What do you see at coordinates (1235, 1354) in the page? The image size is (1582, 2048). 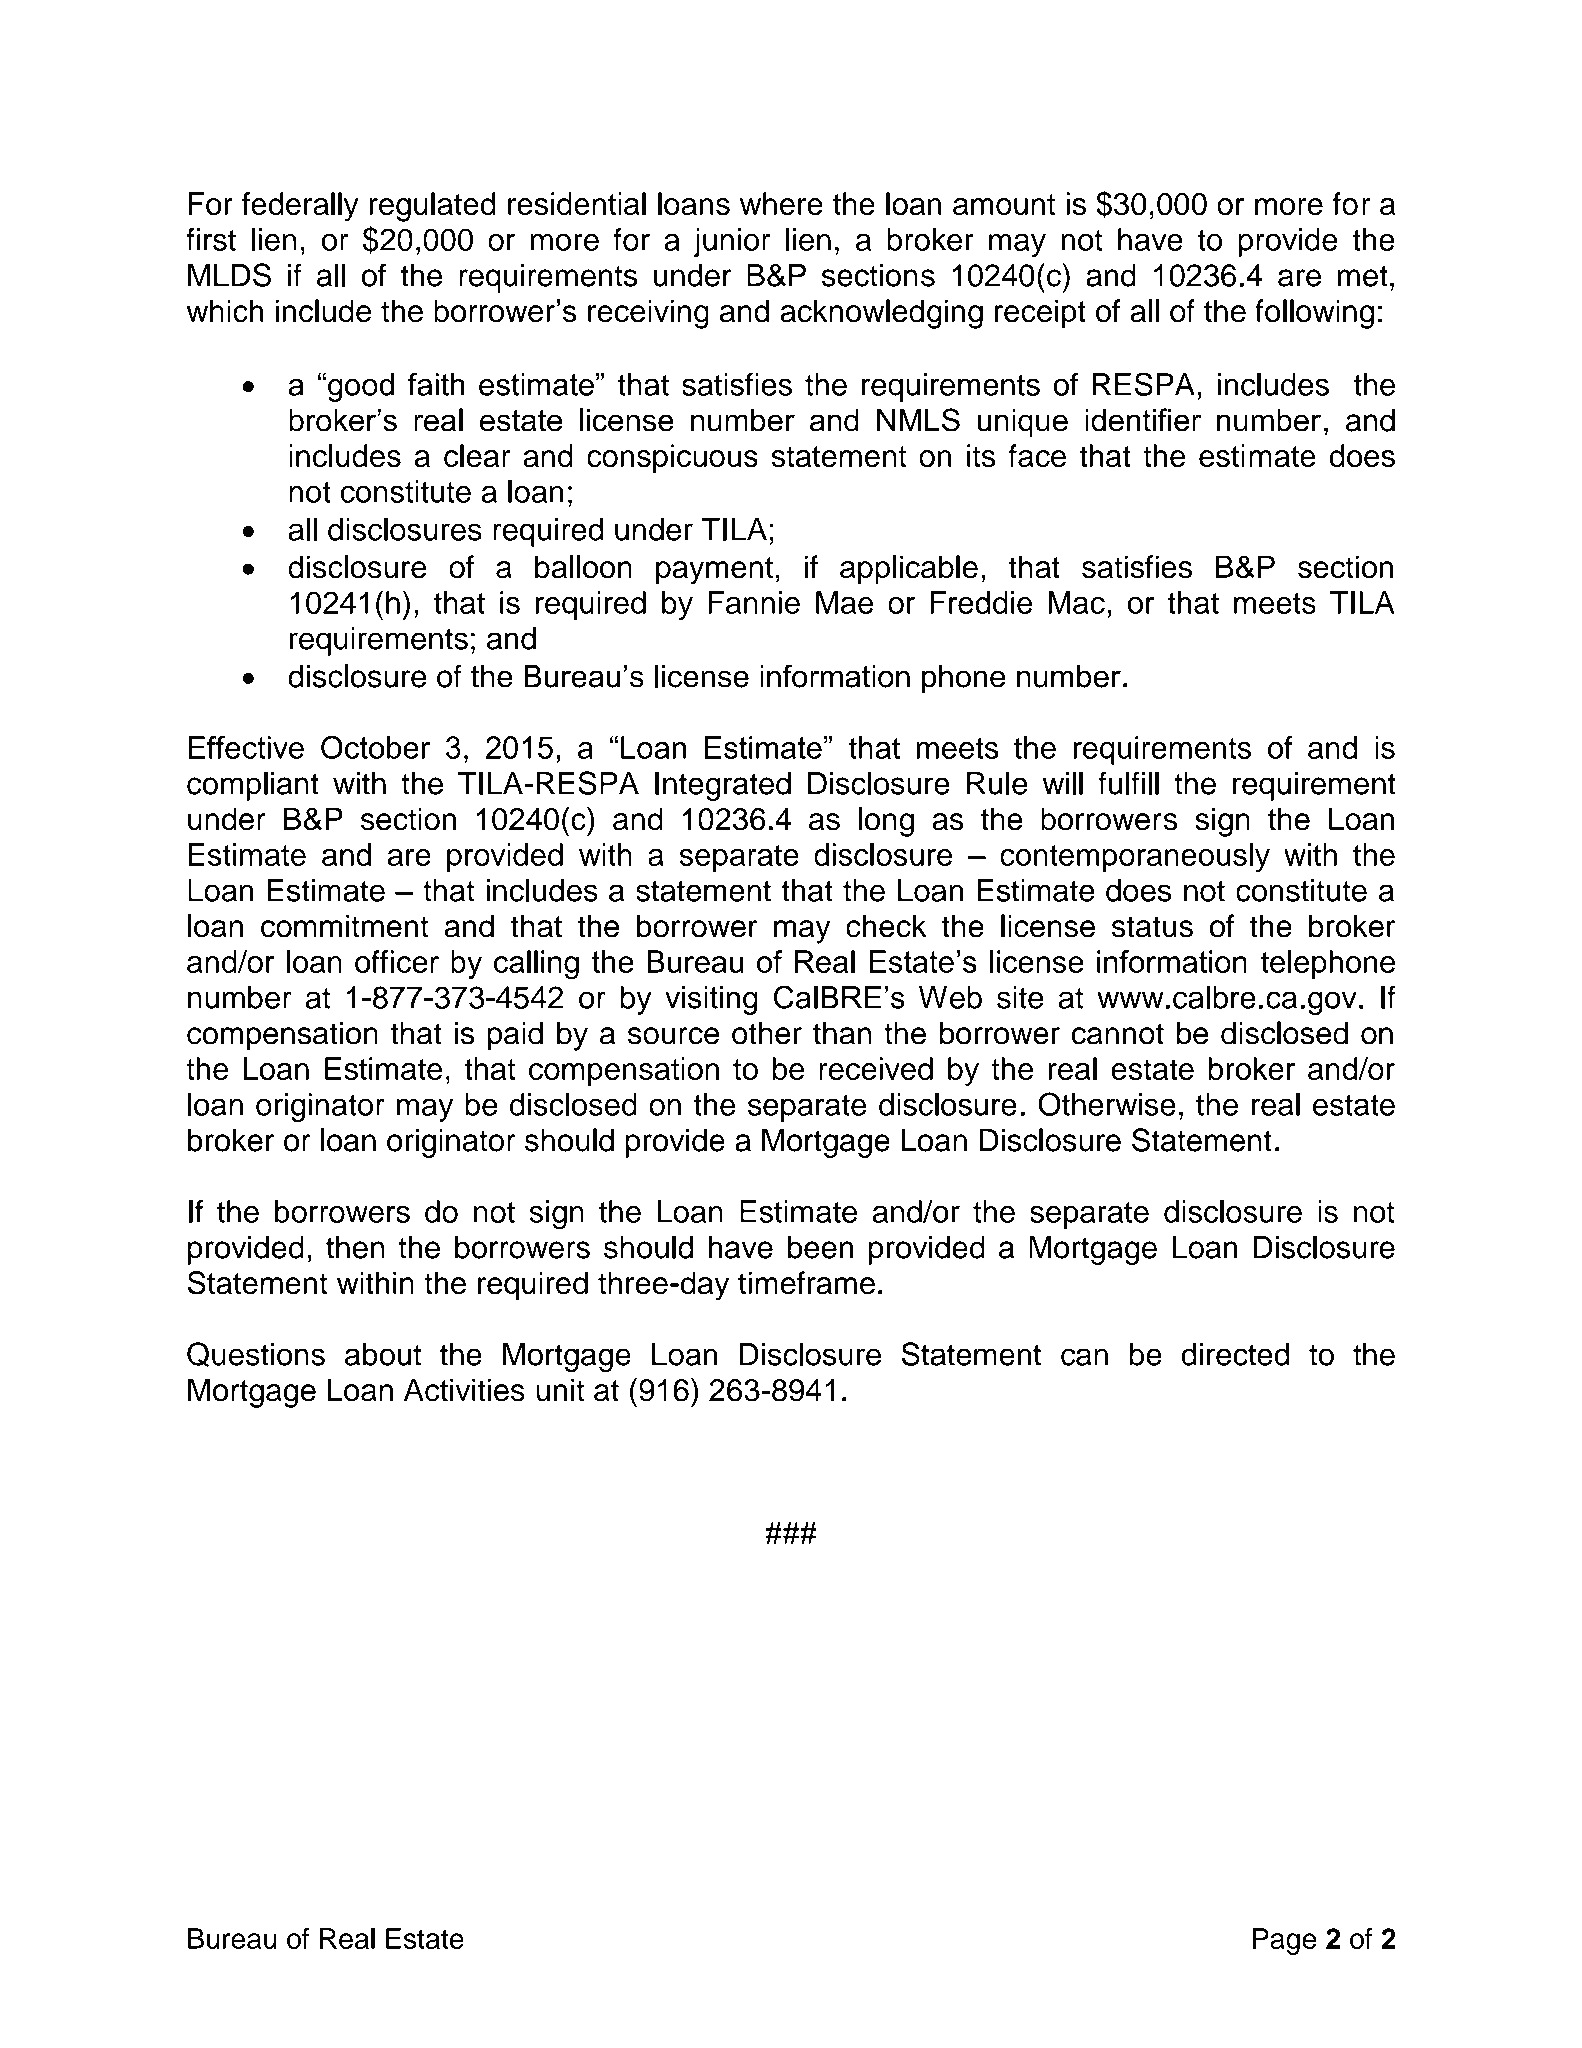 I see `directed` at bounding box center [1235, 1354].
